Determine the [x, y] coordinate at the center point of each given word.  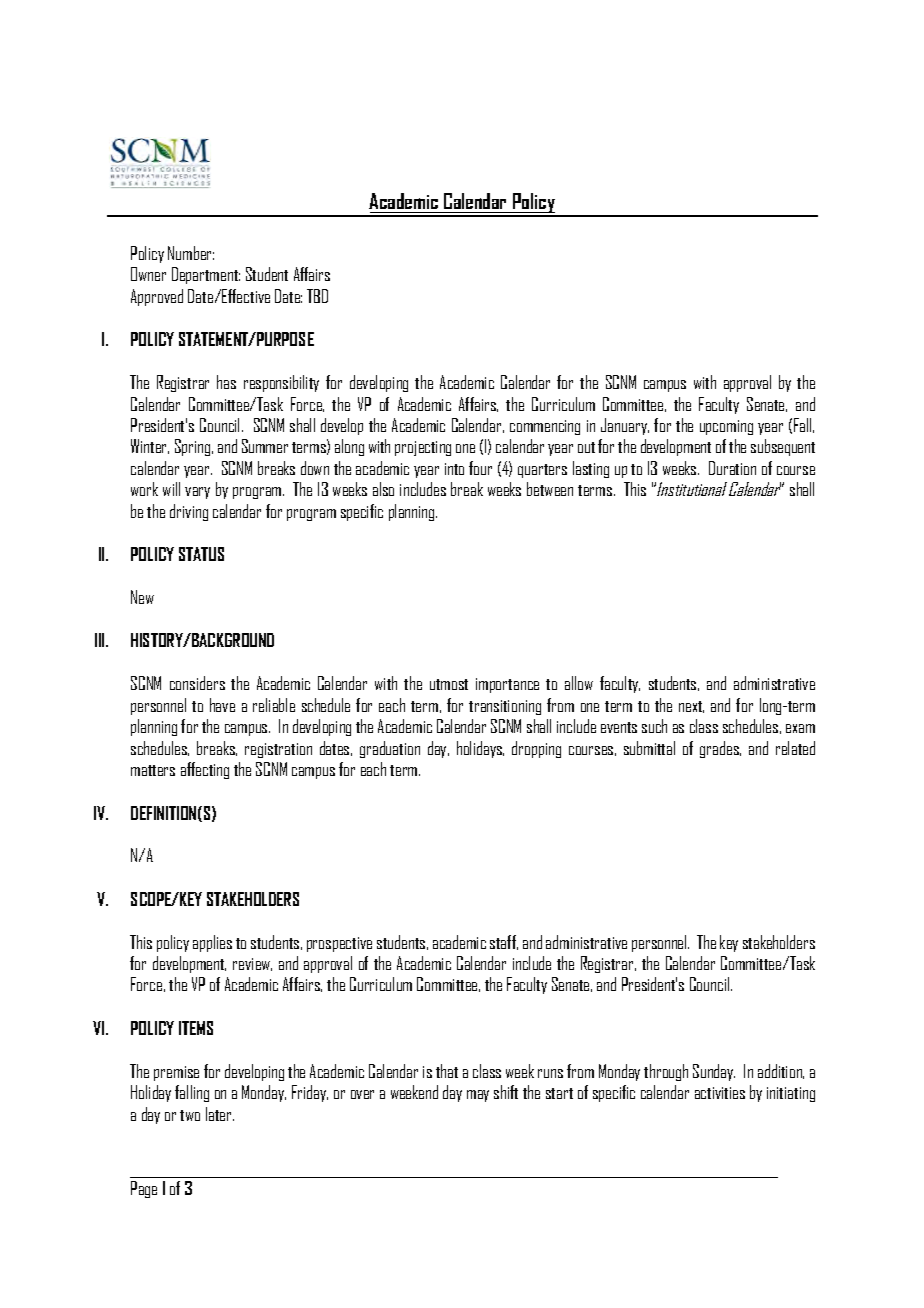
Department [206, 275]
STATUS [201, 554]
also [383, 489]
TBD [317, 296]
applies [212, 943]
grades [720, 749]
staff [504, 942]
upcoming [726, 427]
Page [144, 1189]
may [478, 1096]
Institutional [692, 489]
